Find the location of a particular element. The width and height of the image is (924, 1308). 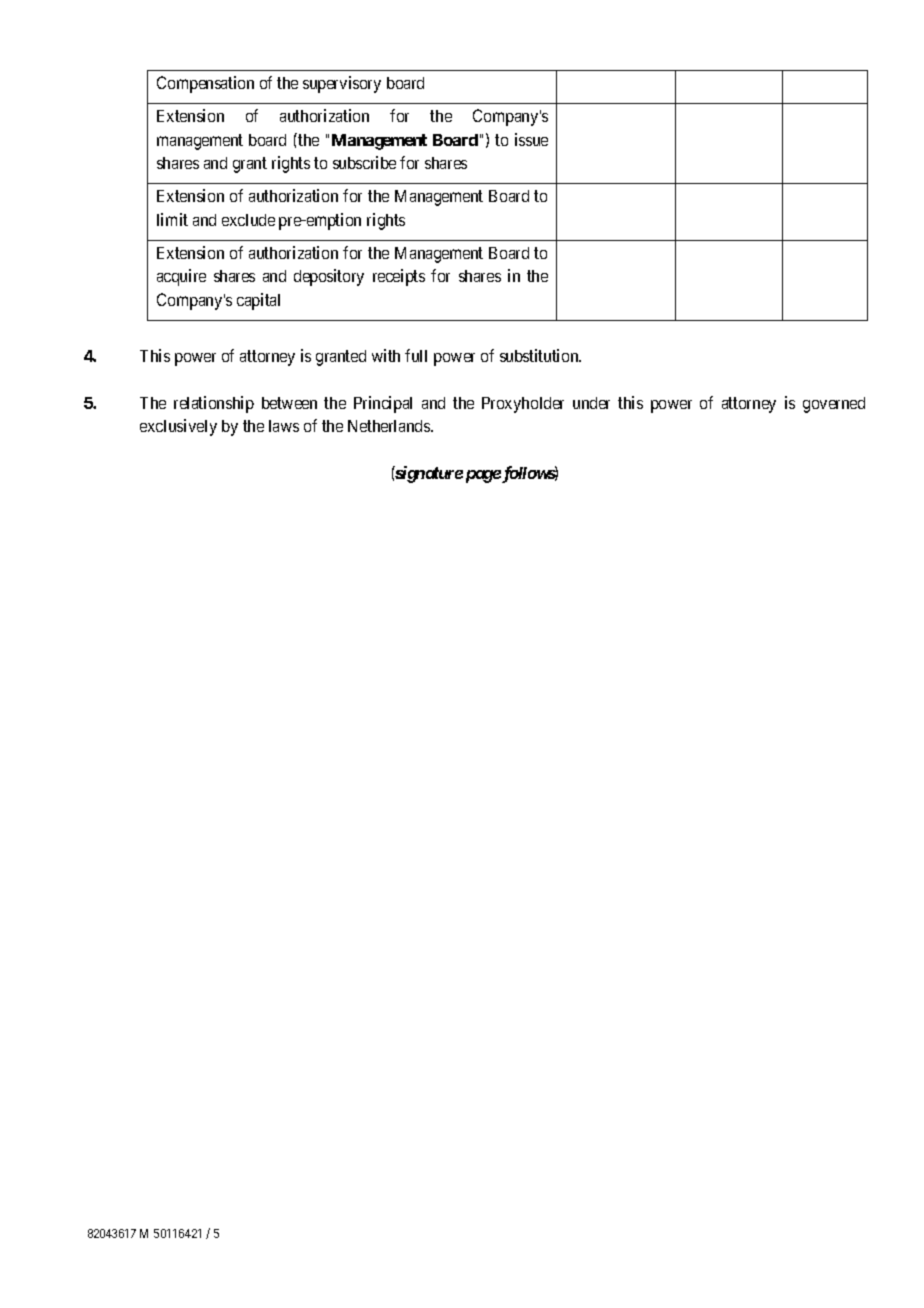

supervisory is located at coordinates (342, 84).
